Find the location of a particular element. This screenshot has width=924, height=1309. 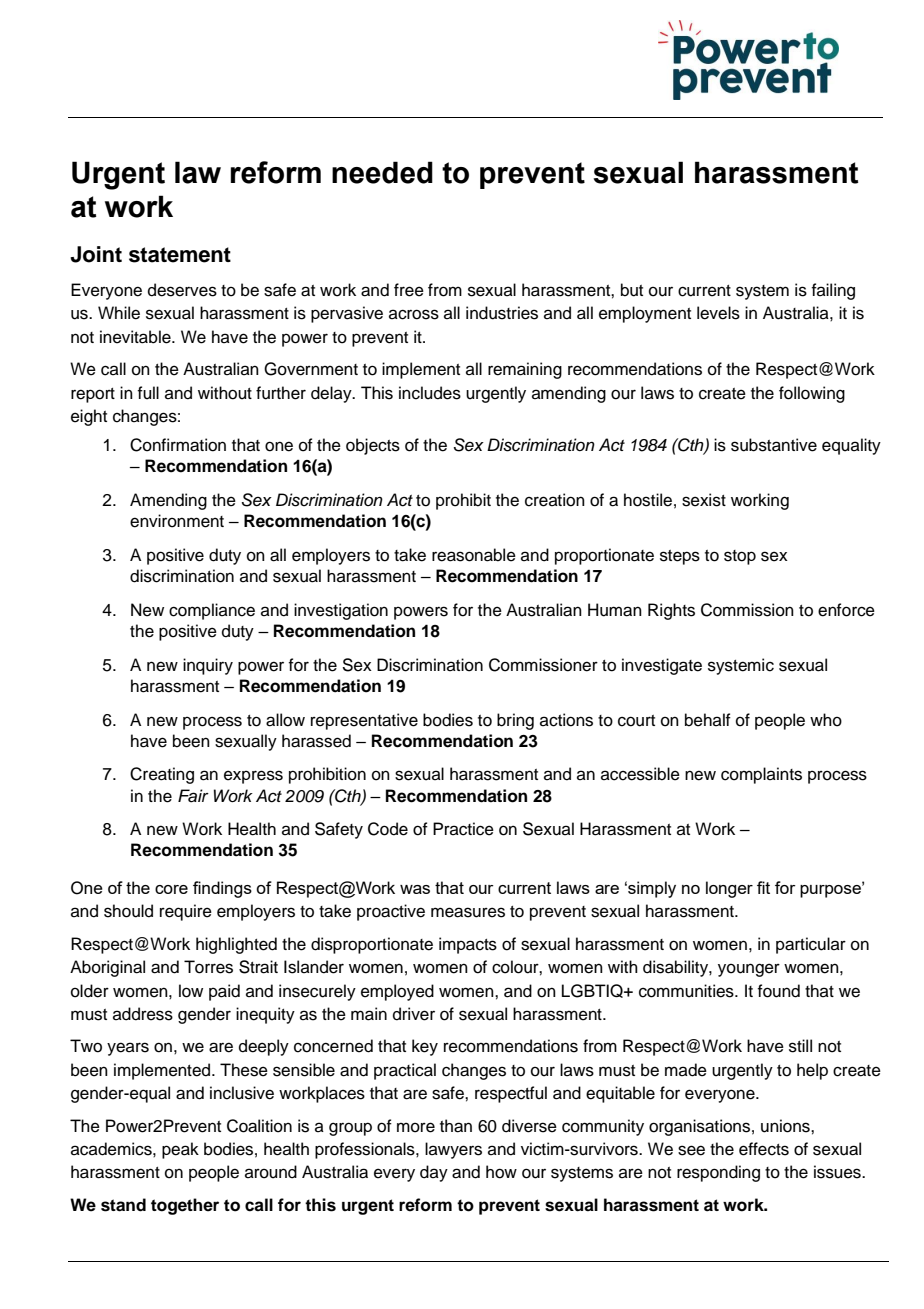

peak is located at coordinates (180, 1150).
